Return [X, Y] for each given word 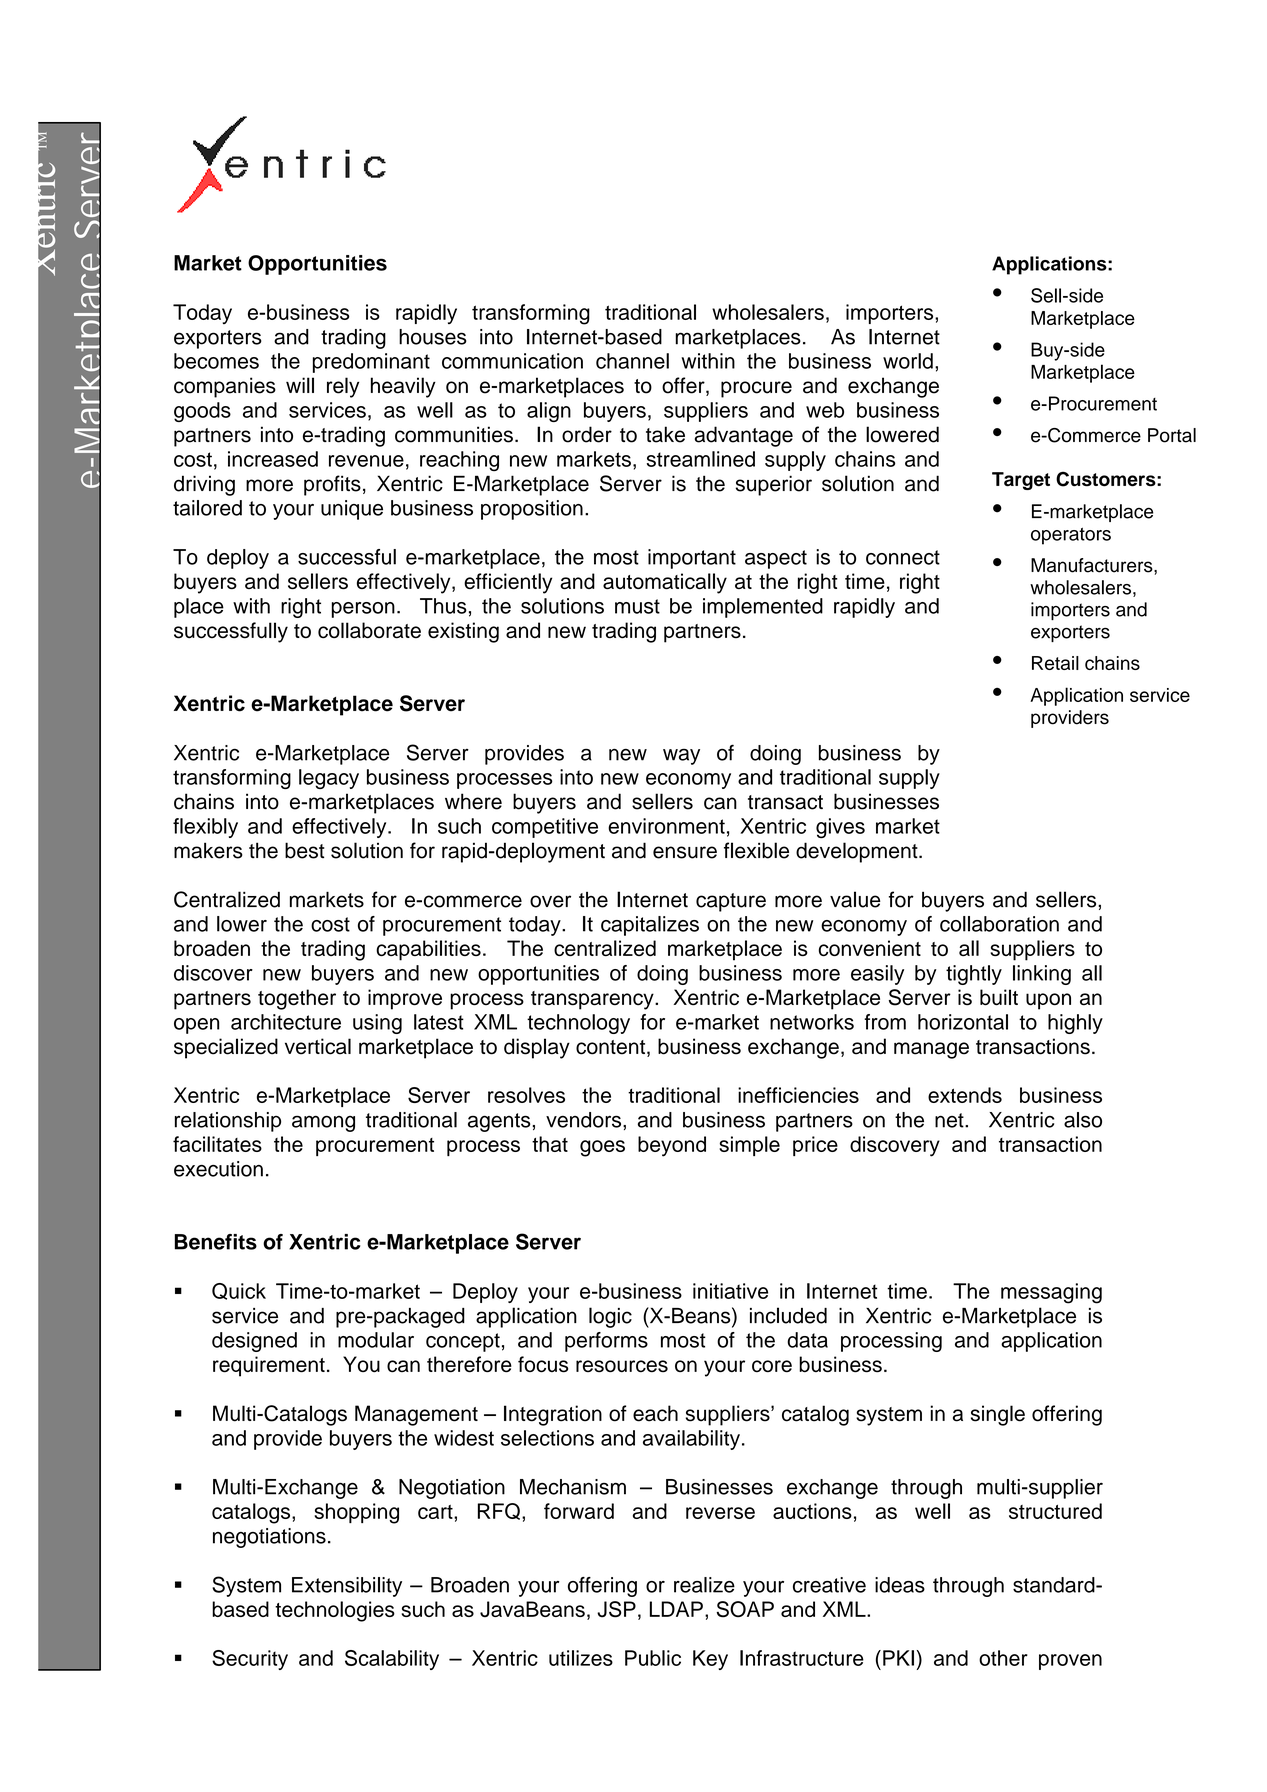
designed [254, 1342]
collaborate [369, 630]
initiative [730, 1291]
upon [1048, 1001]
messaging [1051, 1293]
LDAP [676, 1609]
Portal [1172, 435]
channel [632, 361]
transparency [593, 1000]
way [681, 756]
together [297, 999]
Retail [1055, 663]
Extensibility [347, 1587]
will [300, 385]
